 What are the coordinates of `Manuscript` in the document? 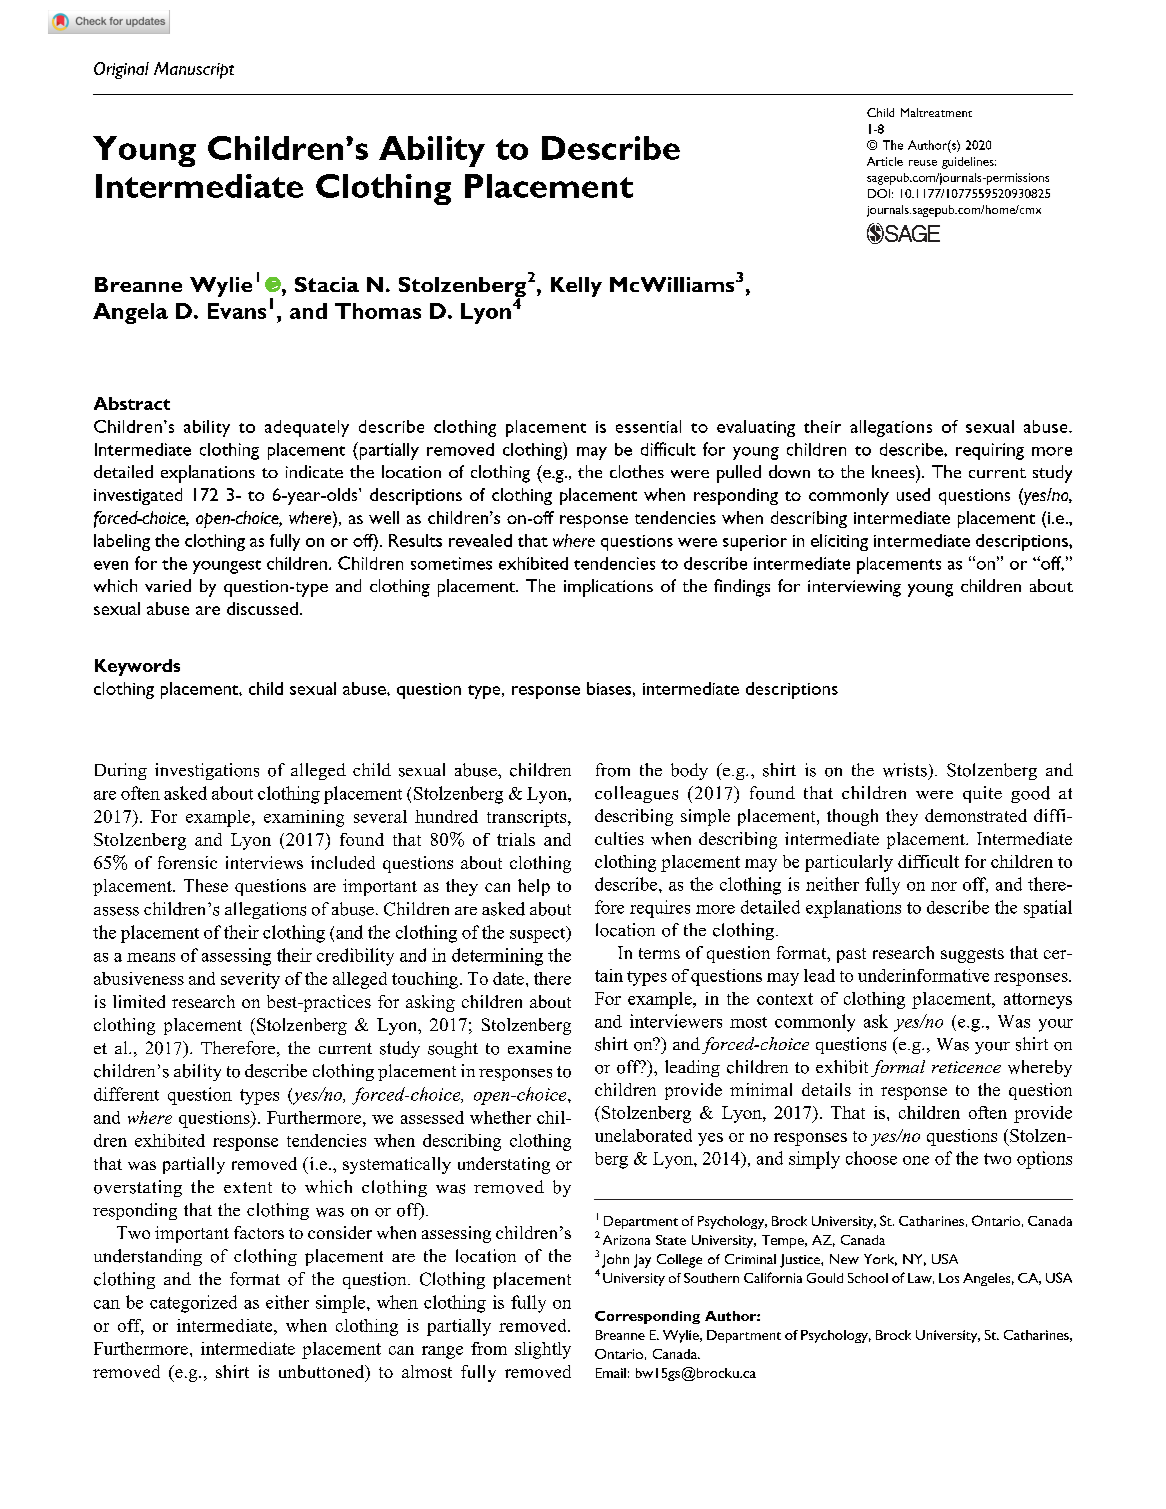 It's located at (194, 70).
